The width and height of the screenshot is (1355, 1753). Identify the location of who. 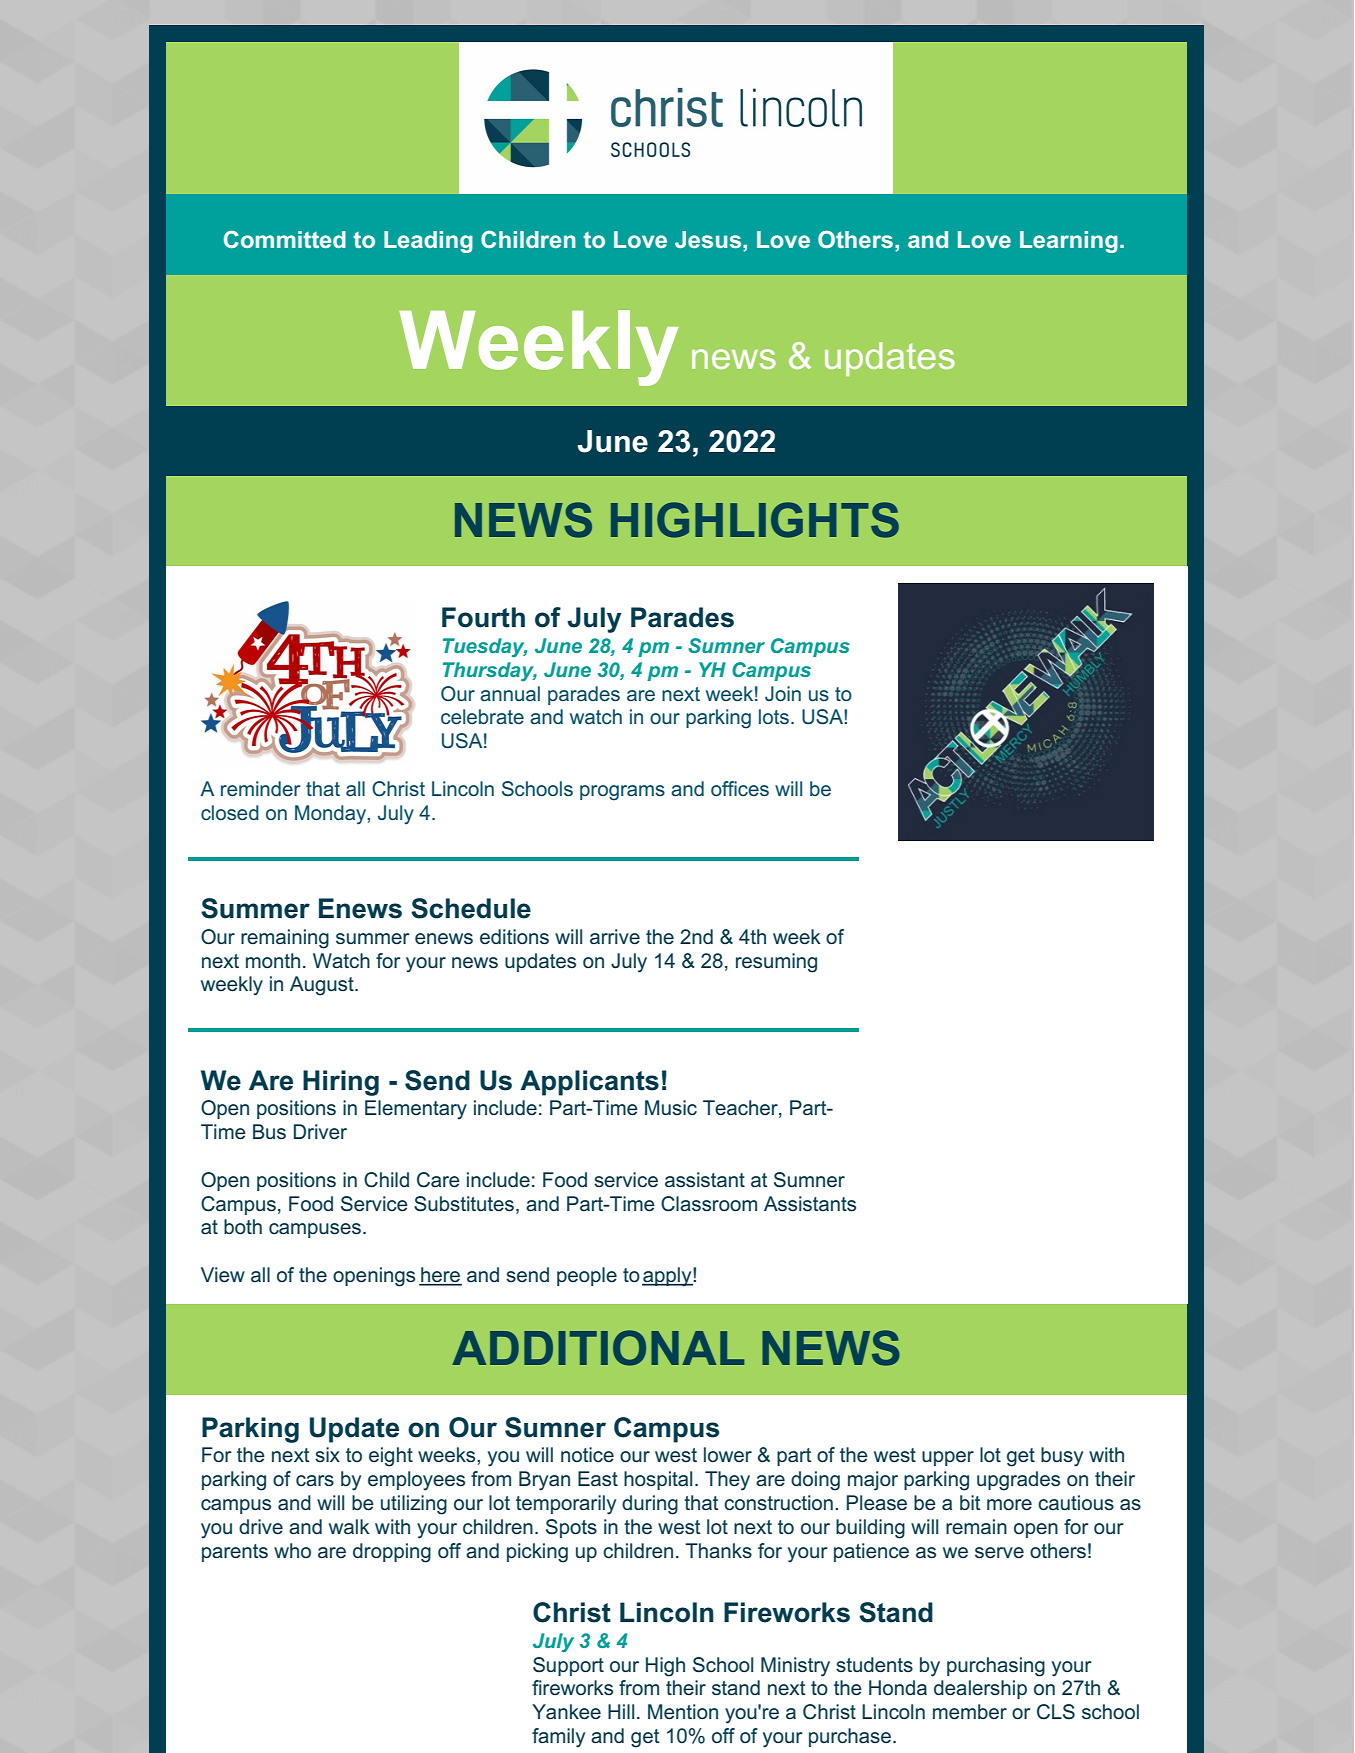
(292, 1550).
